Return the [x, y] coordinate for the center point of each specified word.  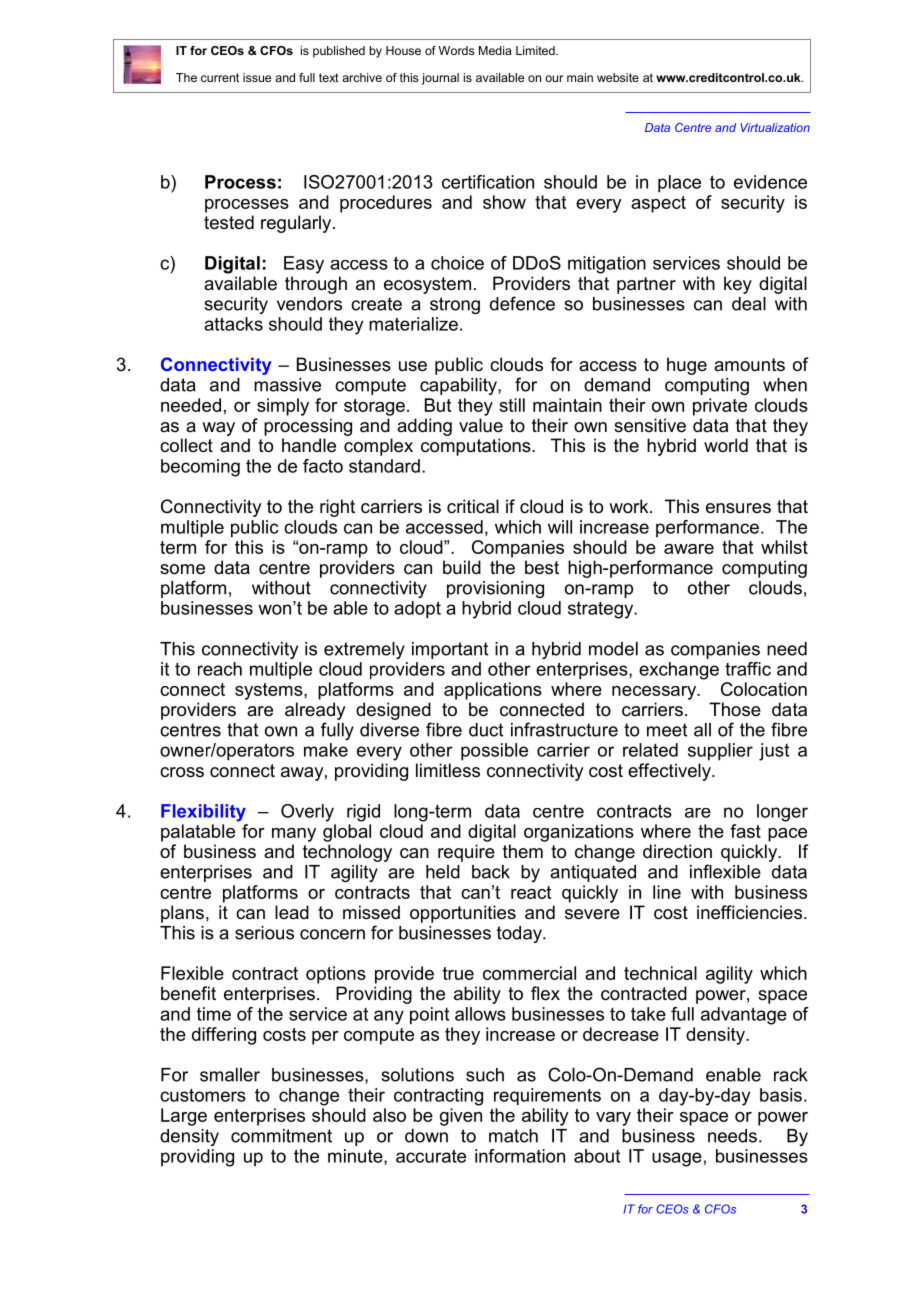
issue [257, 77]
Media [495, 50]
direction [677, 851]
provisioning [495, 589]
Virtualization [775, 127]
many [294, 835]
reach [220, 669]
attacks [233, 324]
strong [455, 305]
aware [689, 549]
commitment [281, 1136]
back [491, 872]
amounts [749, 364]
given [461, 1117]
